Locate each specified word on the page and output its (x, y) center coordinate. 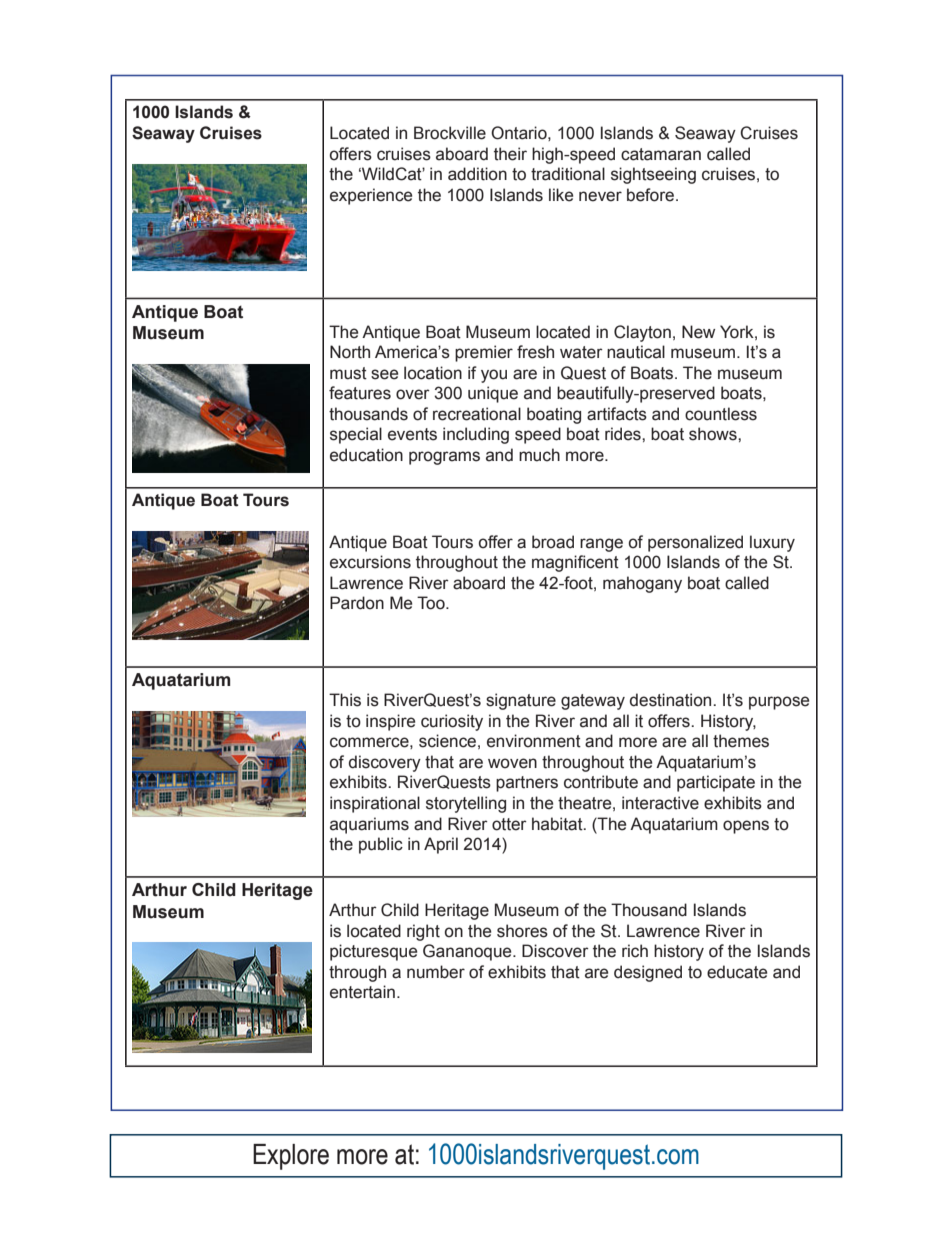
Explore (291, 1157)
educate (737, 972)
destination (672, 700)
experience (371, 196)
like (561, 195)
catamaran (661, 154)
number (436, 972)
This (345, 700)
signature (521, 701)
